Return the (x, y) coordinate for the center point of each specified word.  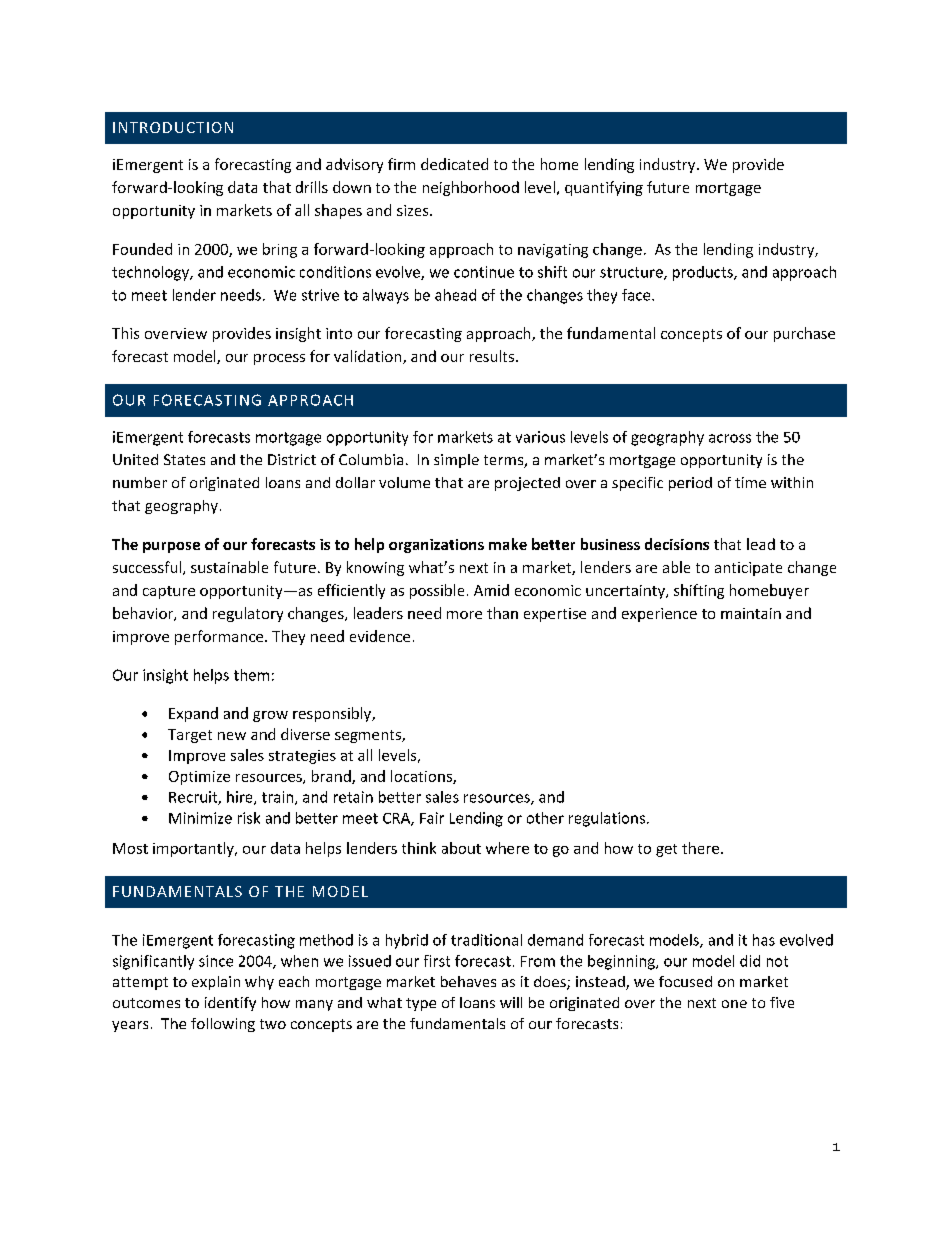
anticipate (748, 569)
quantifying (604, 188)
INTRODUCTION (173, 127)
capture (169, 592)
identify (230, 1004)
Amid (491, 590)
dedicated (454, 164)
